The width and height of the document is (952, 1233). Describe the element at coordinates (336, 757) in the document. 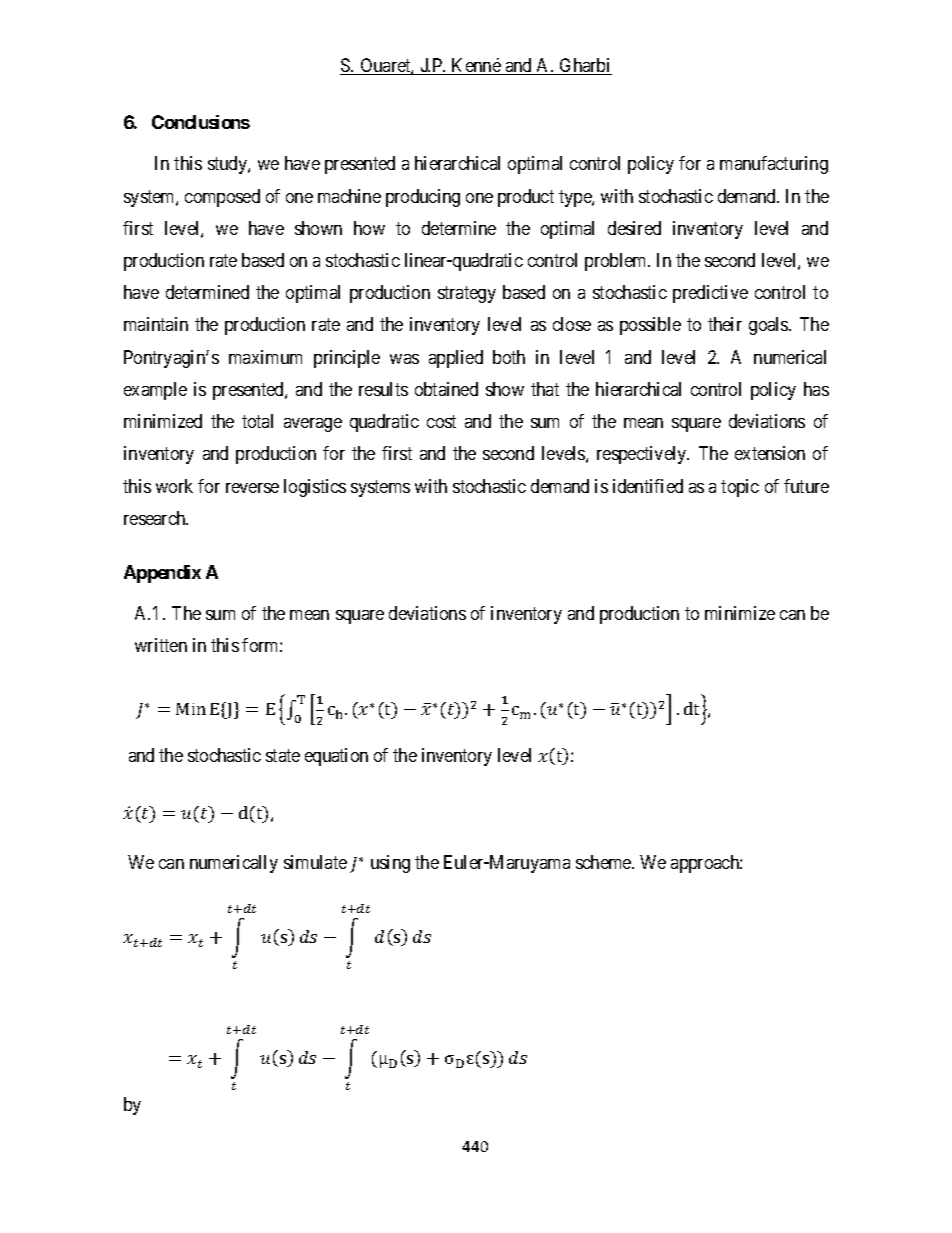

I see `equation` at that location.
